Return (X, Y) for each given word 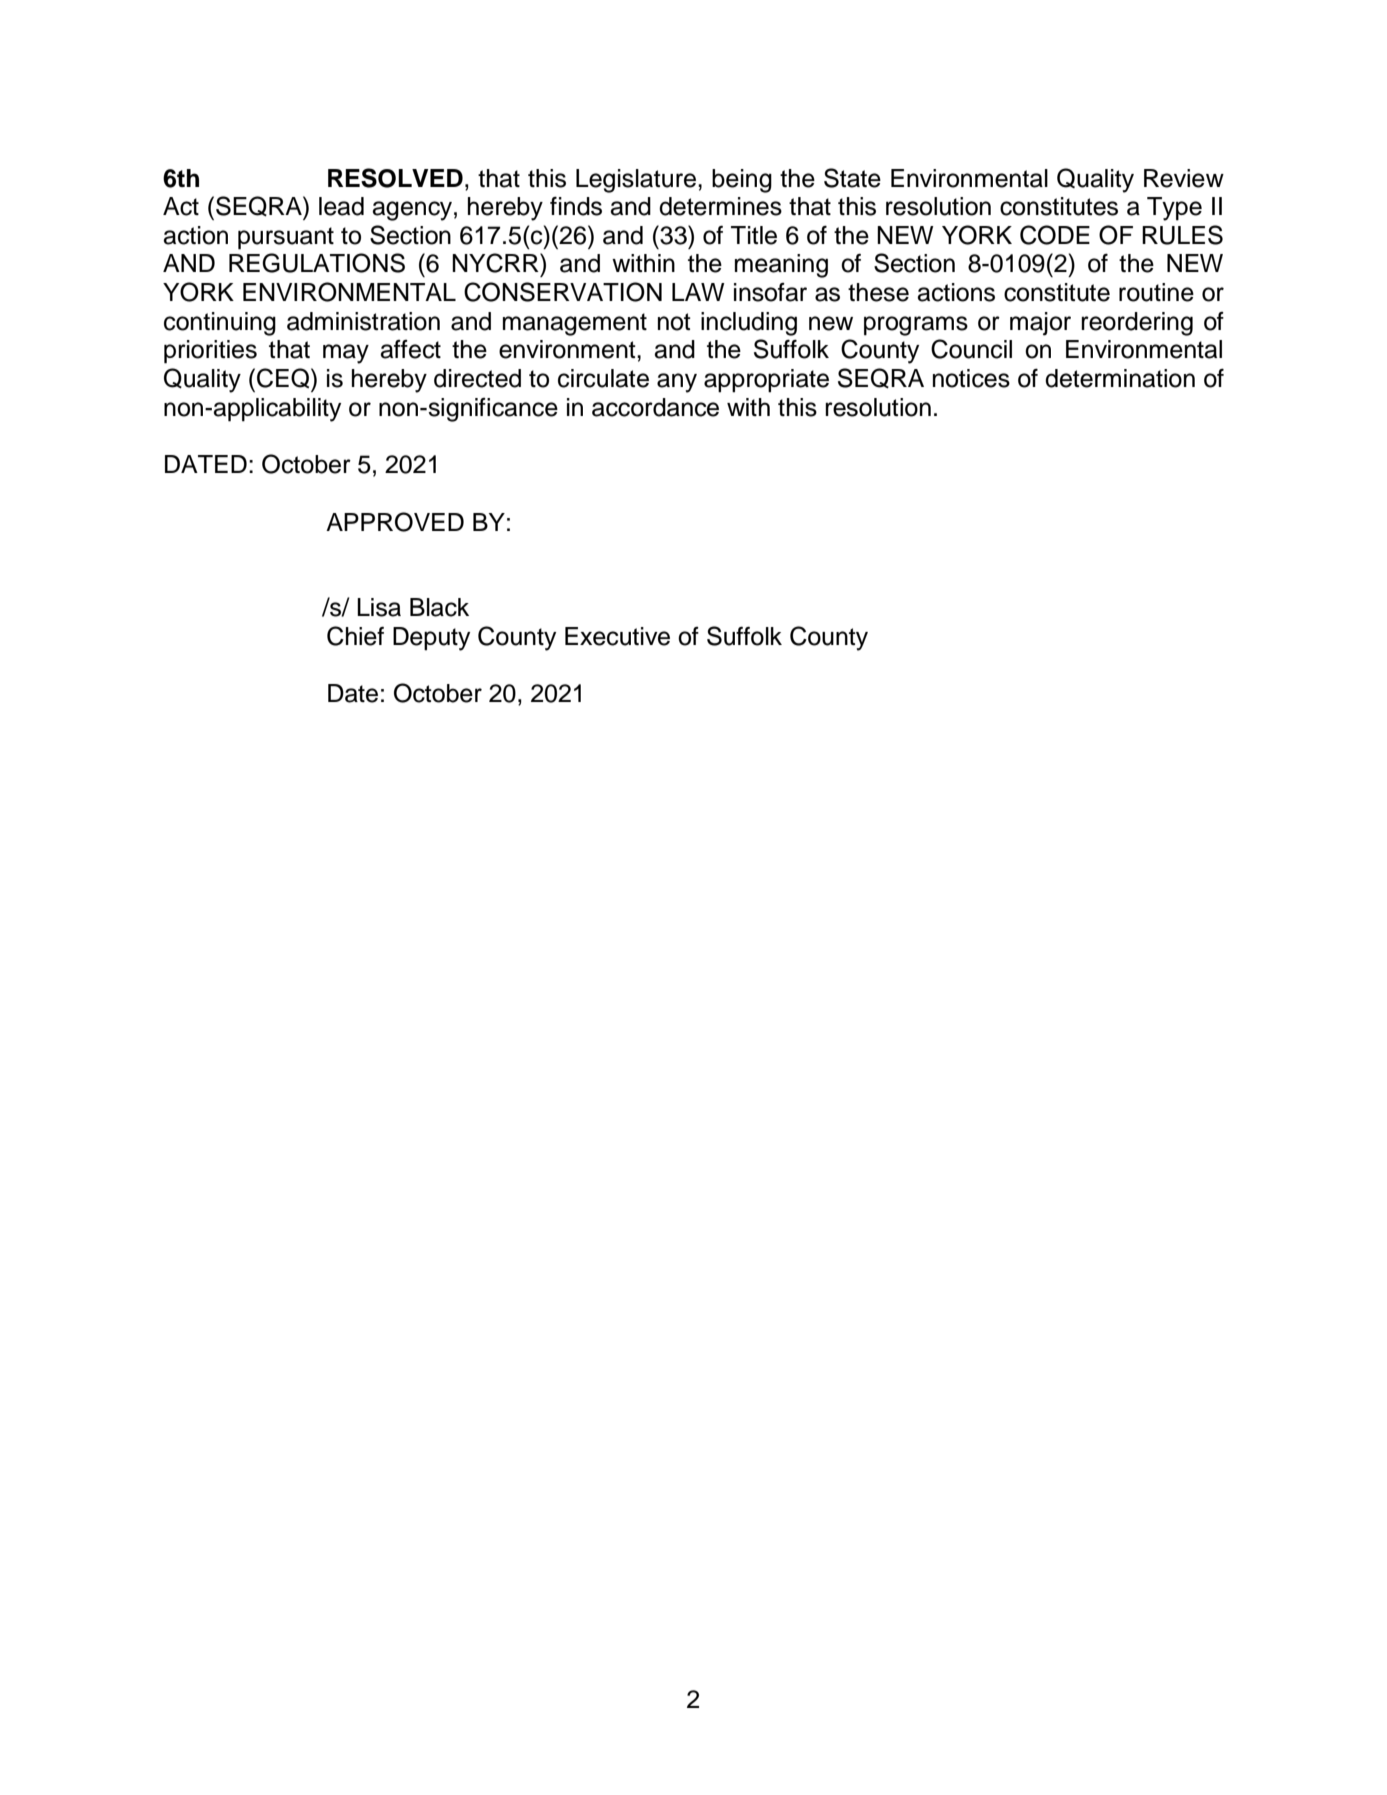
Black (439, 607)
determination (1120, 378)
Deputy (431, 639)
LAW (698, 292)
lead (341, 206)
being (742, 181)
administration (363, 321)
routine (1156, 292)
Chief (355, 636)
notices (971, 378)
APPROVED (395, 522)
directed (477, 378)
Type (1174, 209)
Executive (617, 636)
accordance (655, 407)
